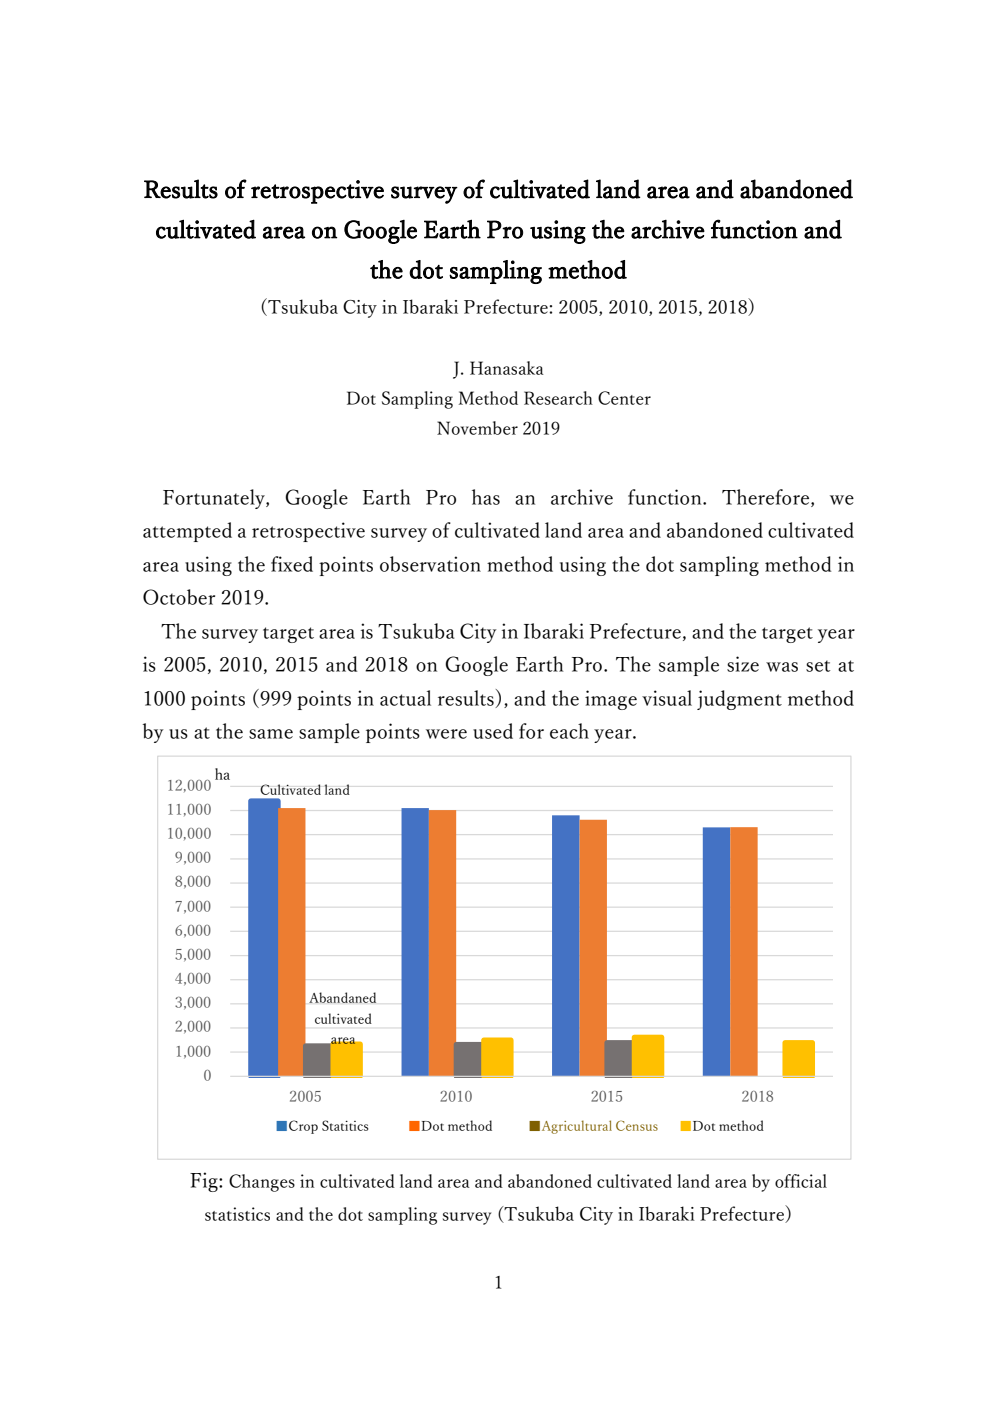  Describe the element at coordinates (637, 1125) in the screenshot. I see `Census` at that location.
